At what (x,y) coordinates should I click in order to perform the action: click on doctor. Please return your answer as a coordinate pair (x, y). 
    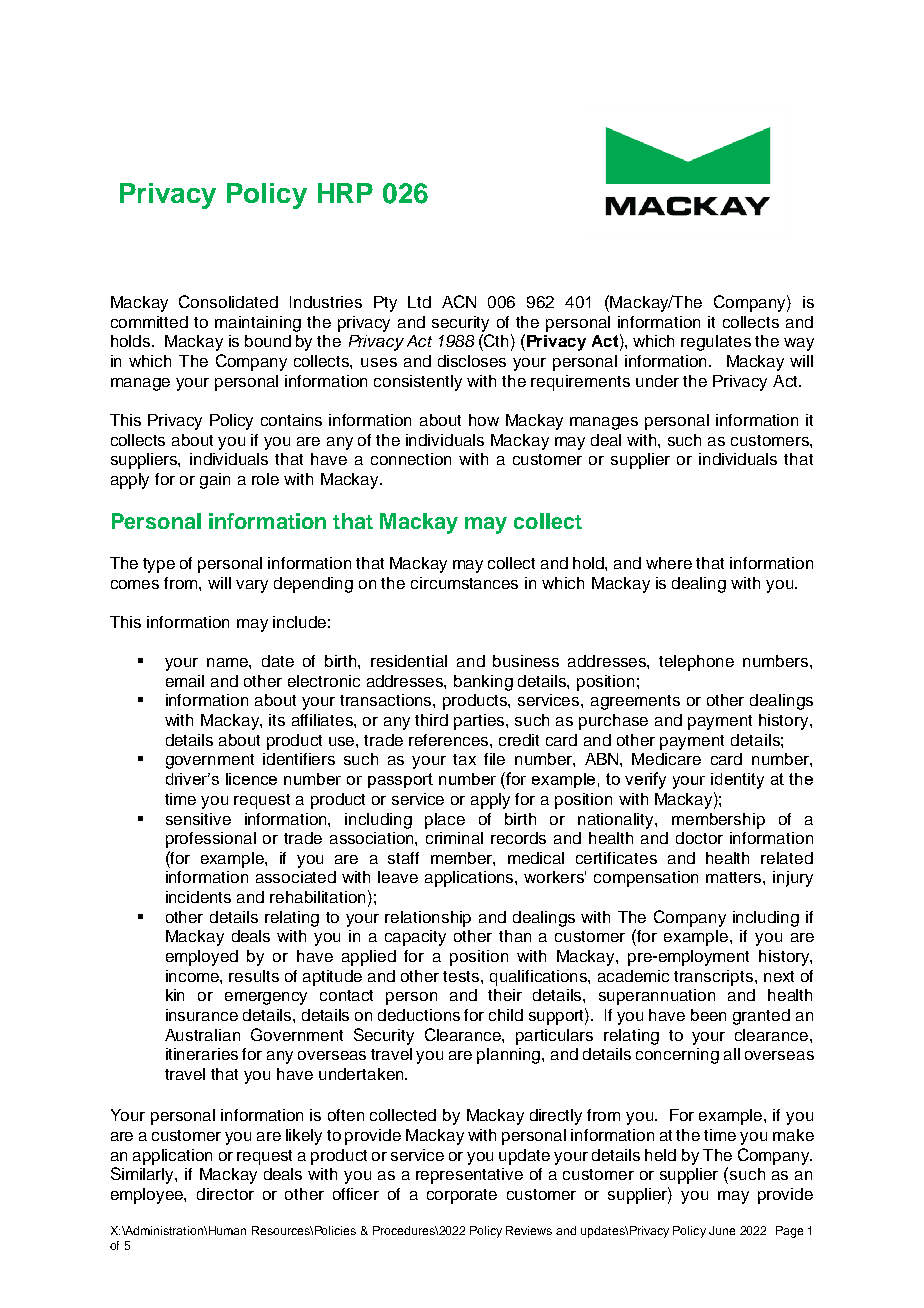
    Looking at the image, I should click on (699, 838).
